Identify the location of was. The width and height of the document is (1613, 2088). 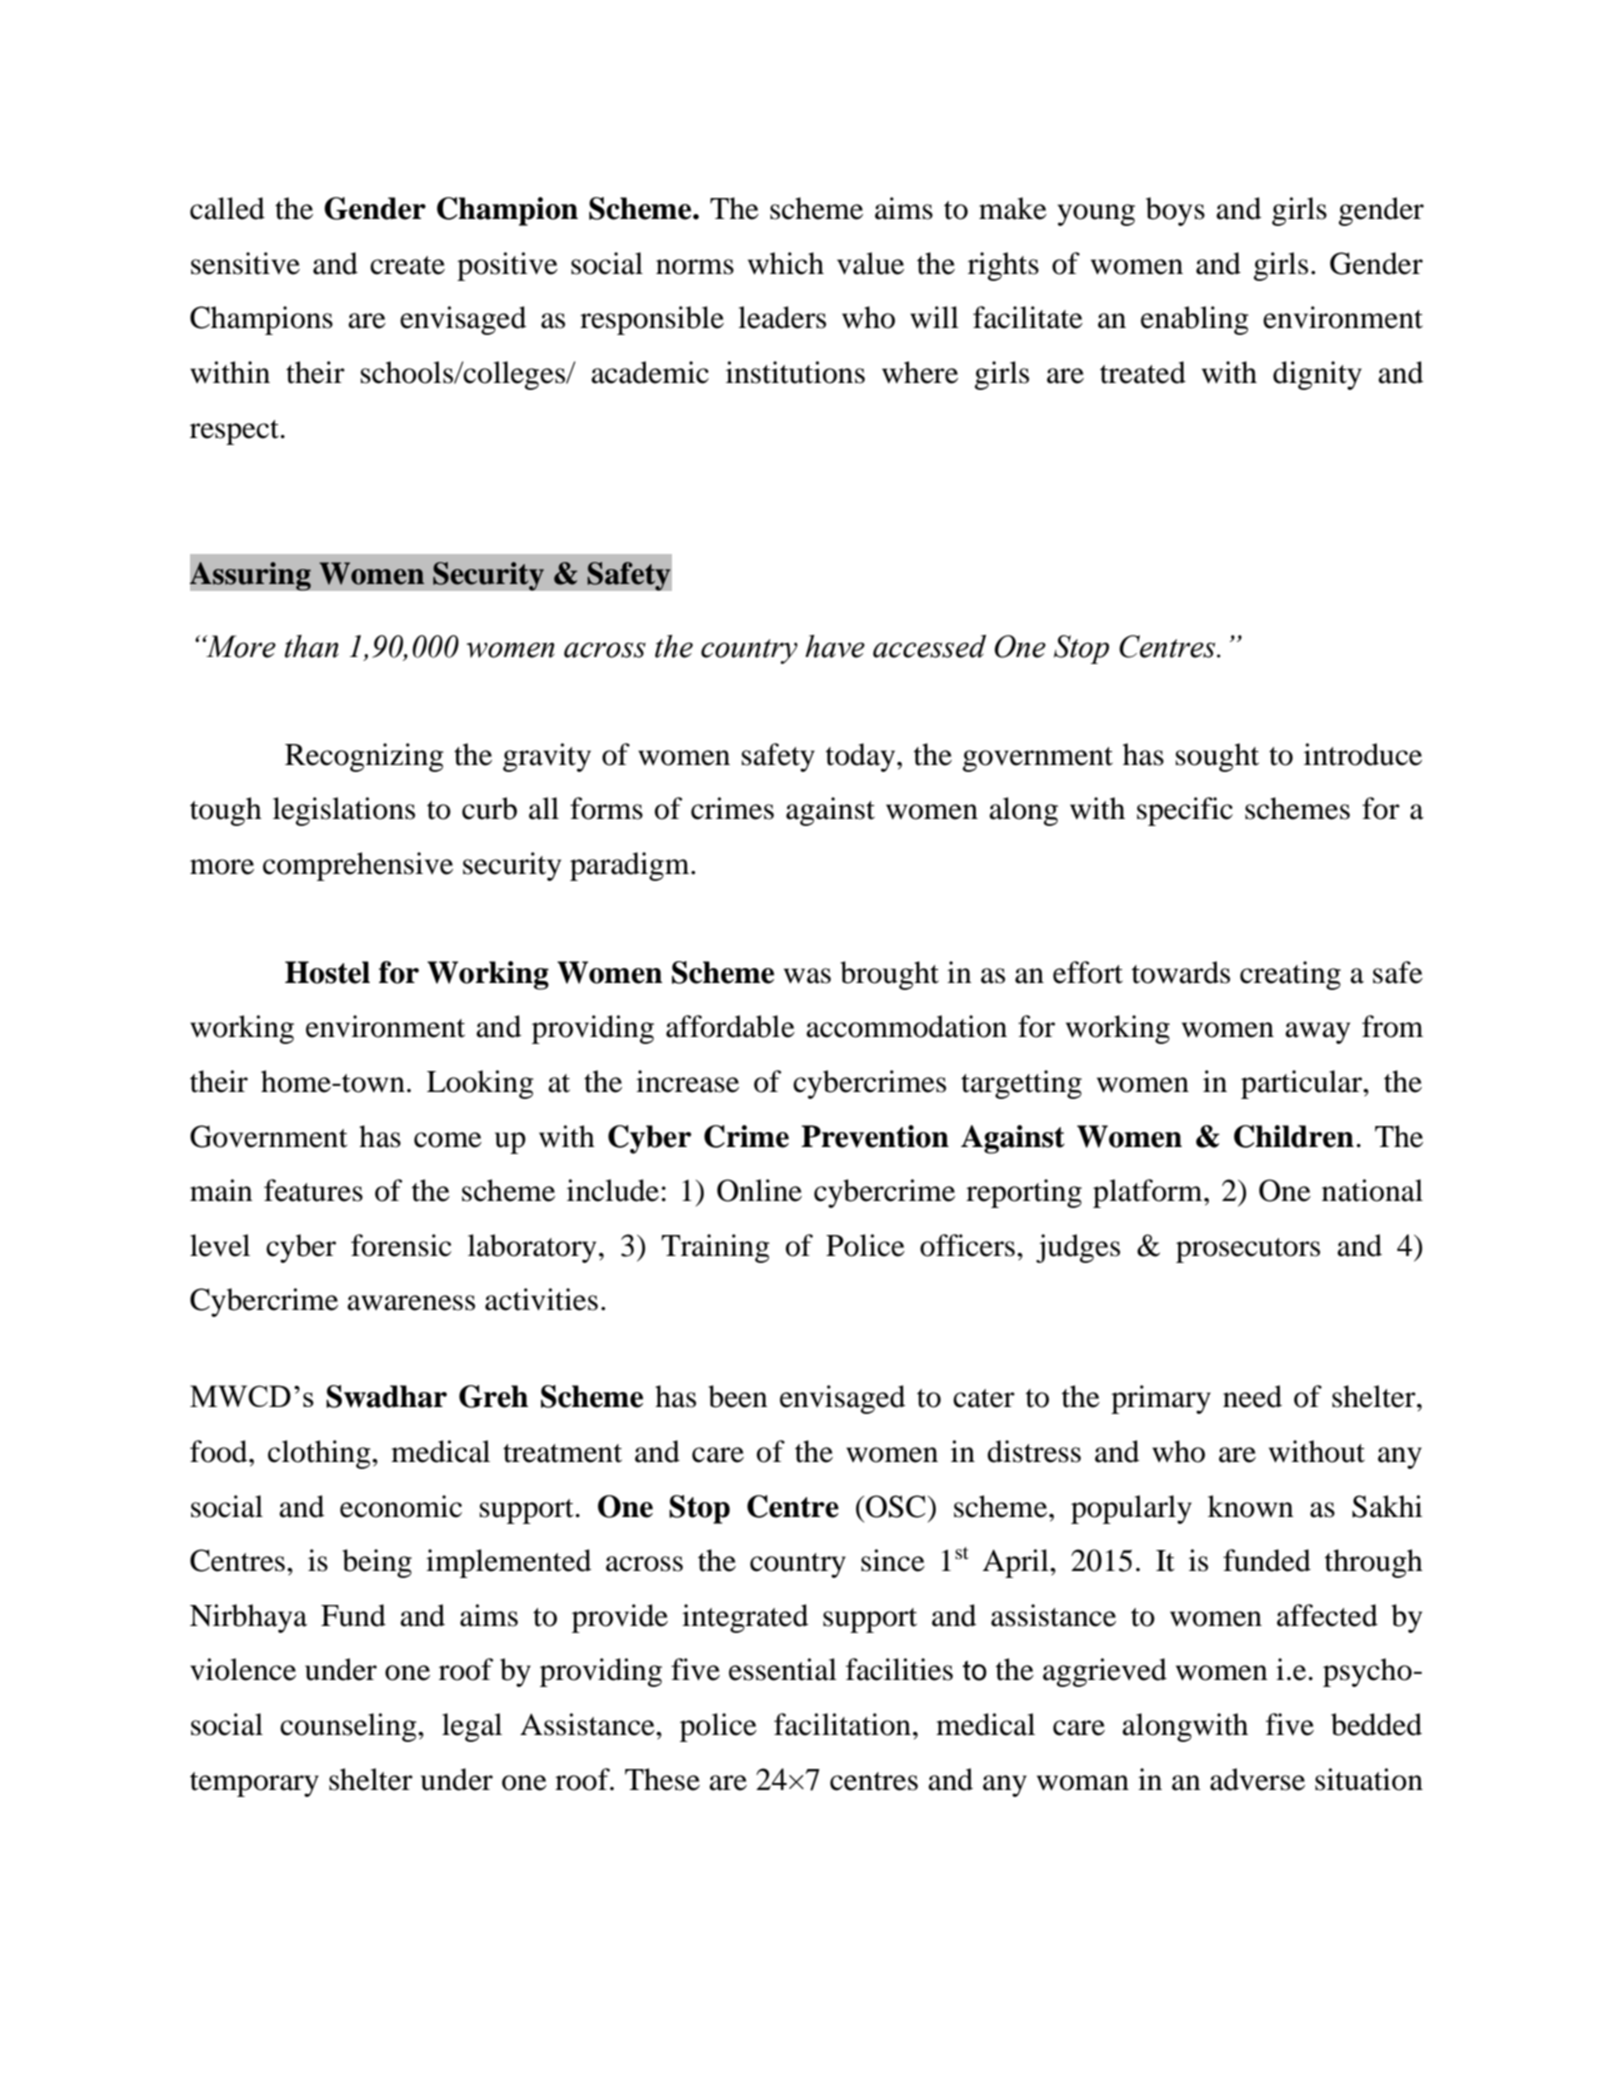
(807, 976).
